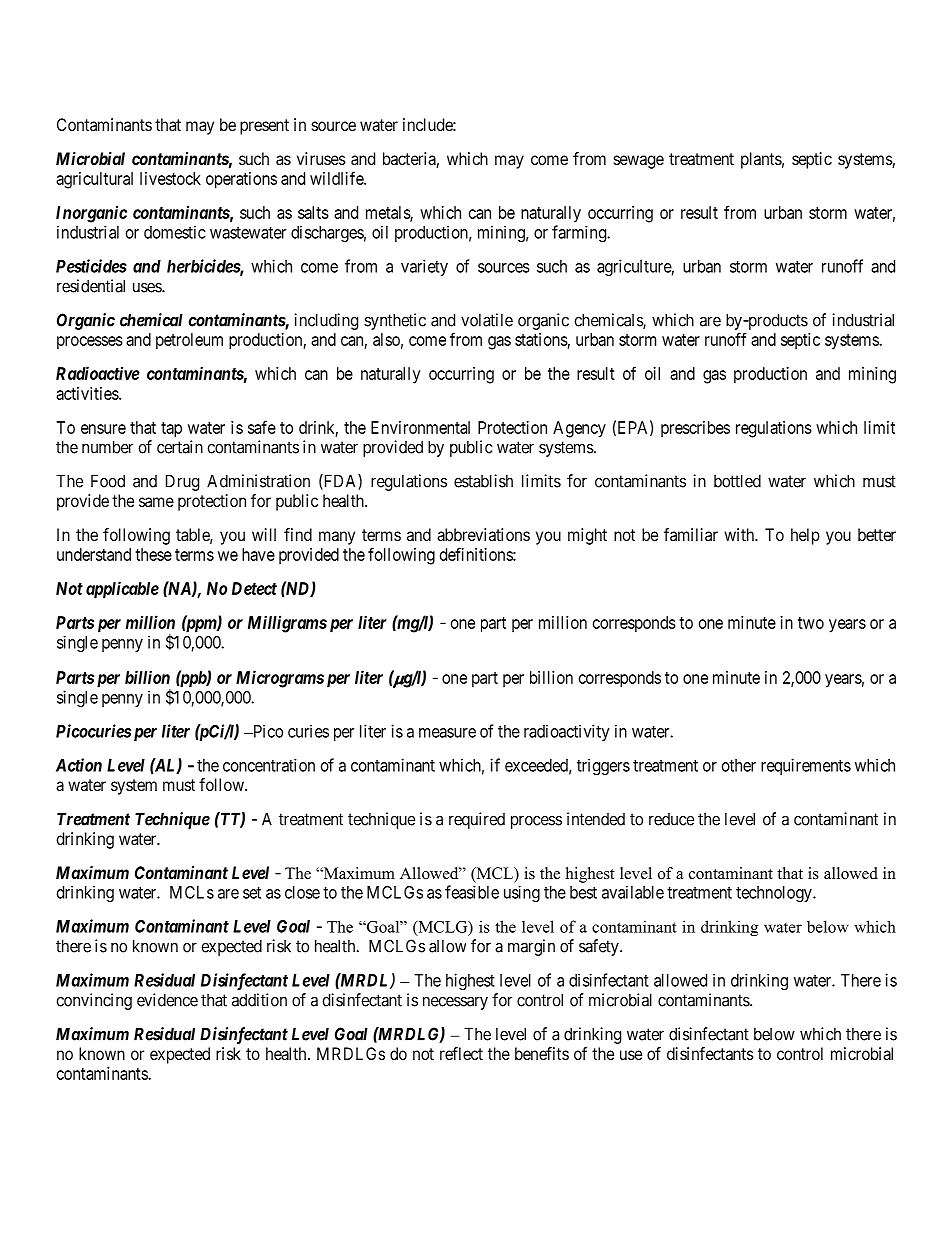 The image size is (952, 1233). Describe the element at coordinates (167, 1000) in the page. I see `evidence` at that location.
